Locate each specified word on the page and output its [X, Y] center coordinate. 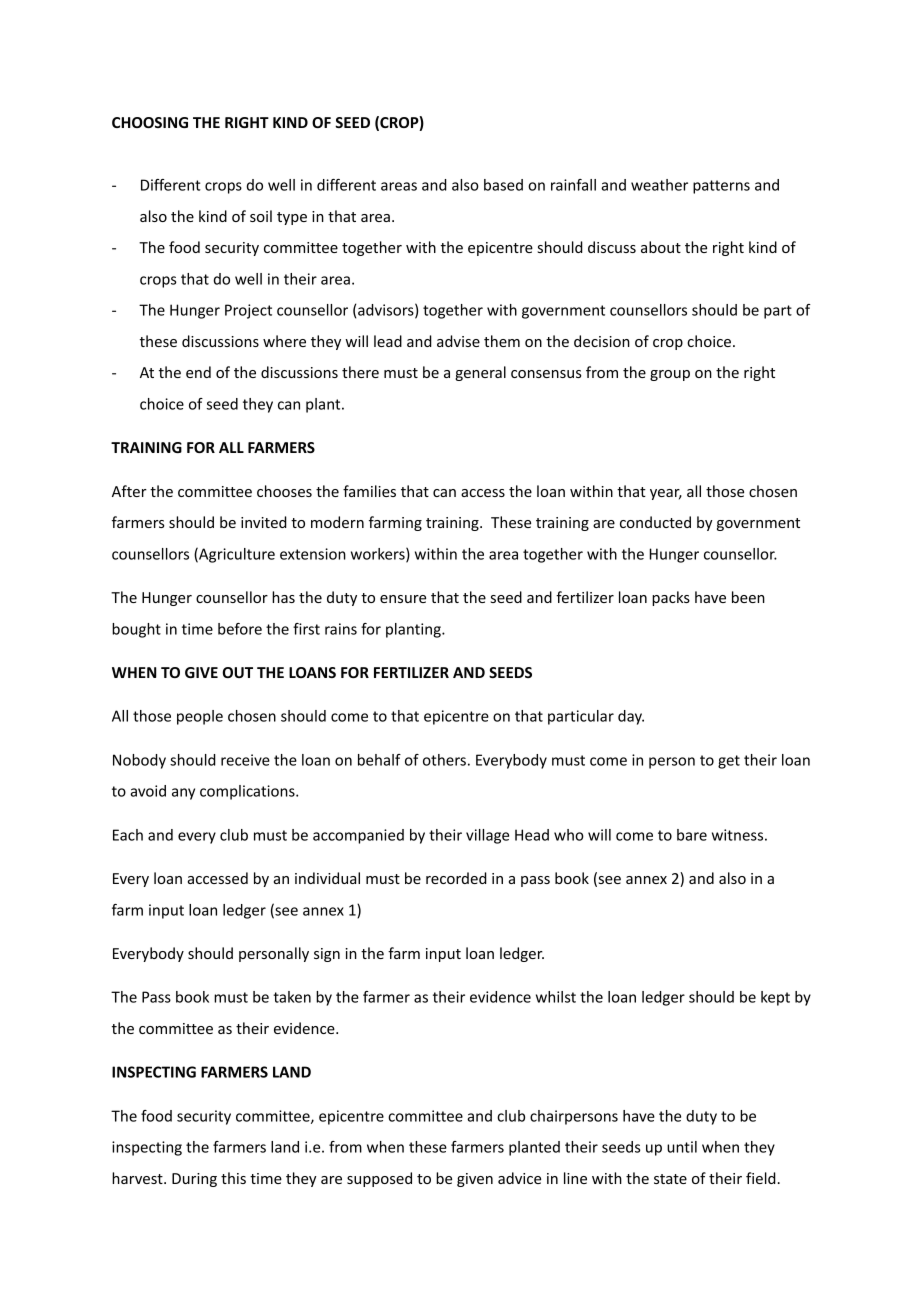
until [682, 1147]
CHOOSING [150, 122]
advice [519, 1178]
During [194, 1180]
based [503, 185]
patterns [721, 187]
